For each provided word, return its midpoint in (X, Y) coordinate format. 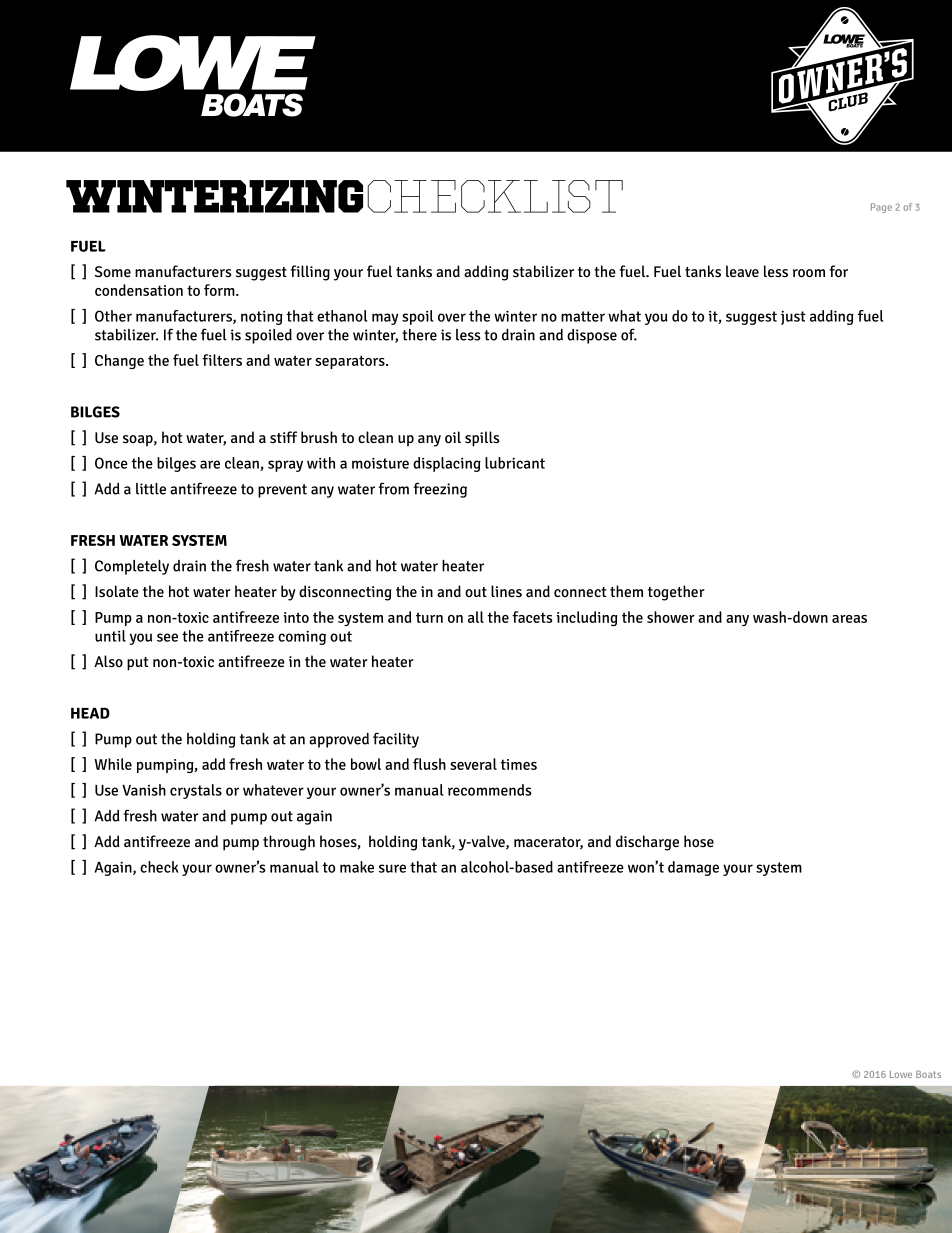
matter (583, 316)
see (167, 637)
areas (849, 619)
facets (532, 617)
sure (392, 868)
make (357, 867)
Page (881, 208)
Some (113, 271)
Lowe (901, 1074)
